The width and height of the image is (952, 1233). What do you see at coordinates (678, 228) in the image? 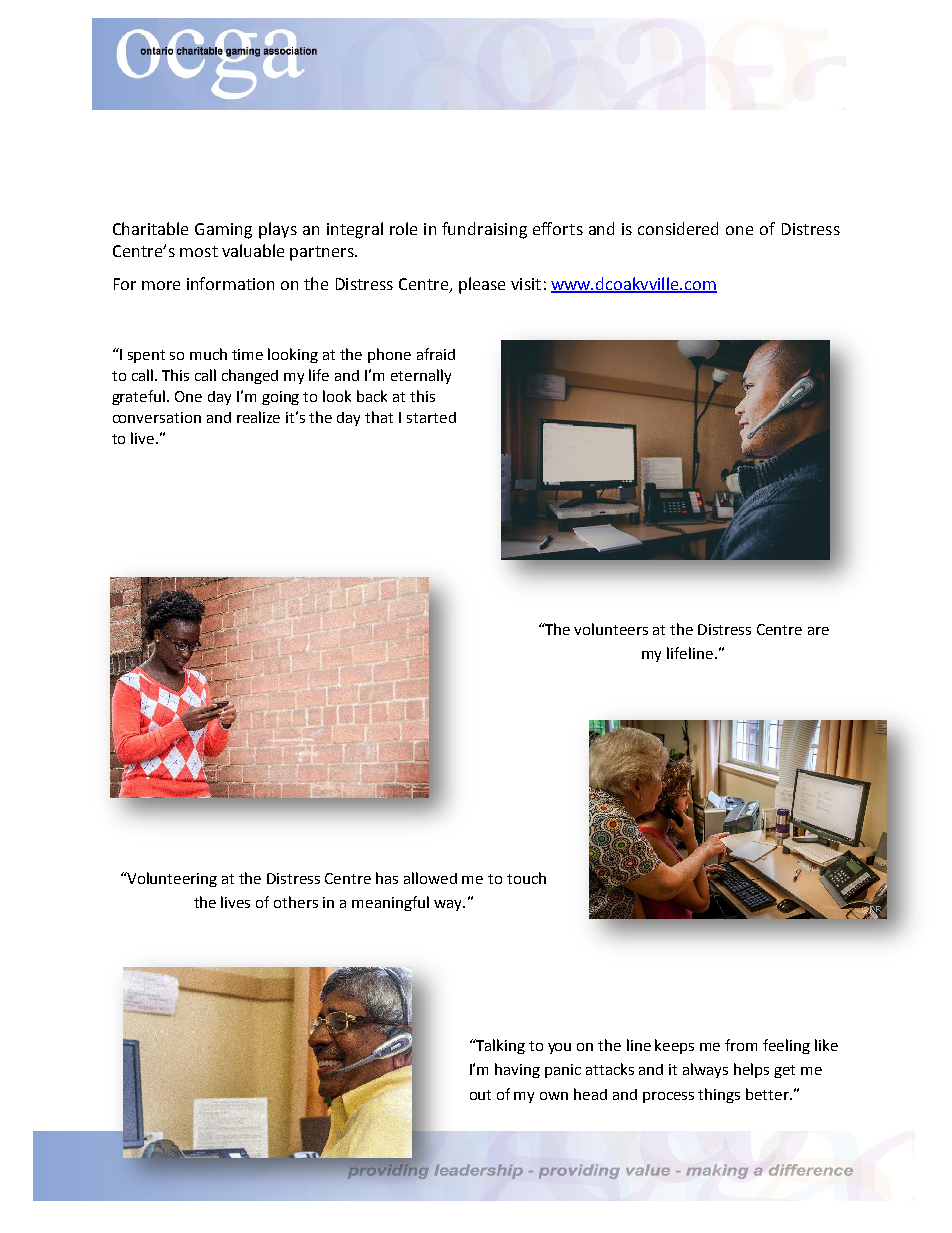
I see `considered` at bounding box center [678, 228].
